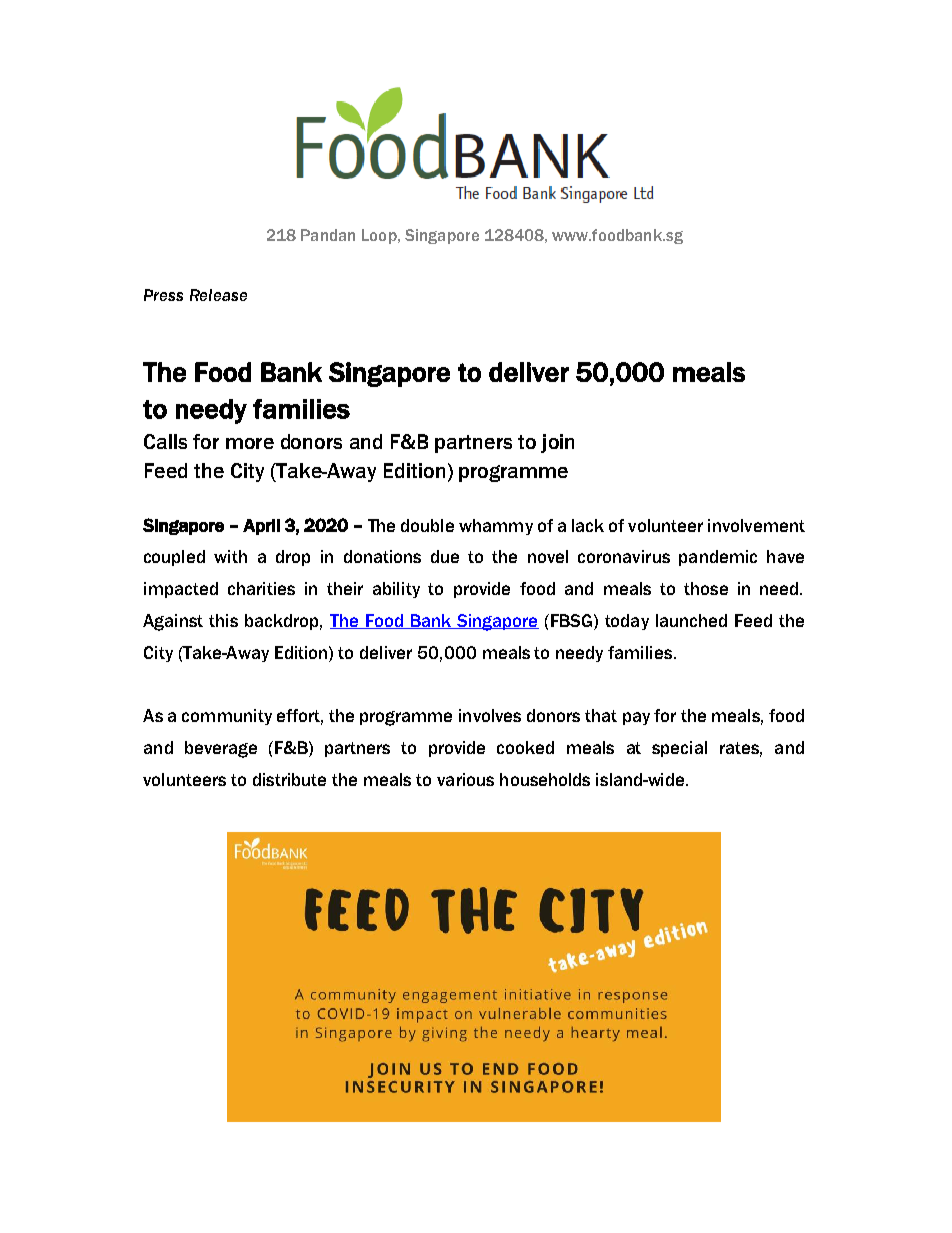  What do you see at coordinates (380, 236) in the screenshot?
I see `Loop` at bounding box center [380, 236].
